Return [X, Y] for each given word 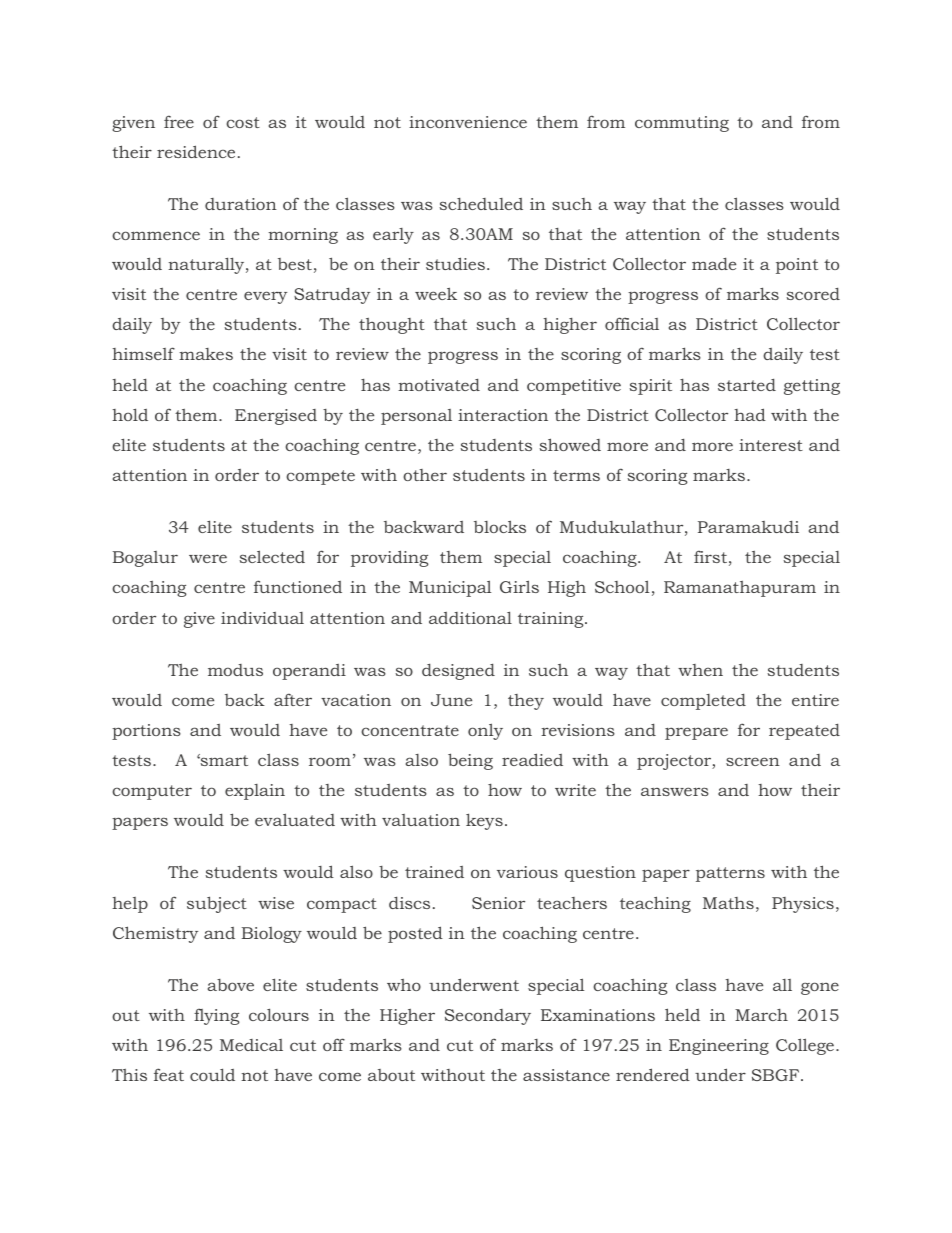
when [700, 670]
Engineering [719, 1047]
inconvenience [468, 122]
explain [255, 792]
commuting [682, 124]
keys [484, 821]
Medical [251, 1045]
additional [470, 617]
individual [262, 617]
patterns [730, 874]
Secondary [488, 1017]
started [747, 385]
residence [196, 151]
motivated [439, 385]
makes [206, 354]
